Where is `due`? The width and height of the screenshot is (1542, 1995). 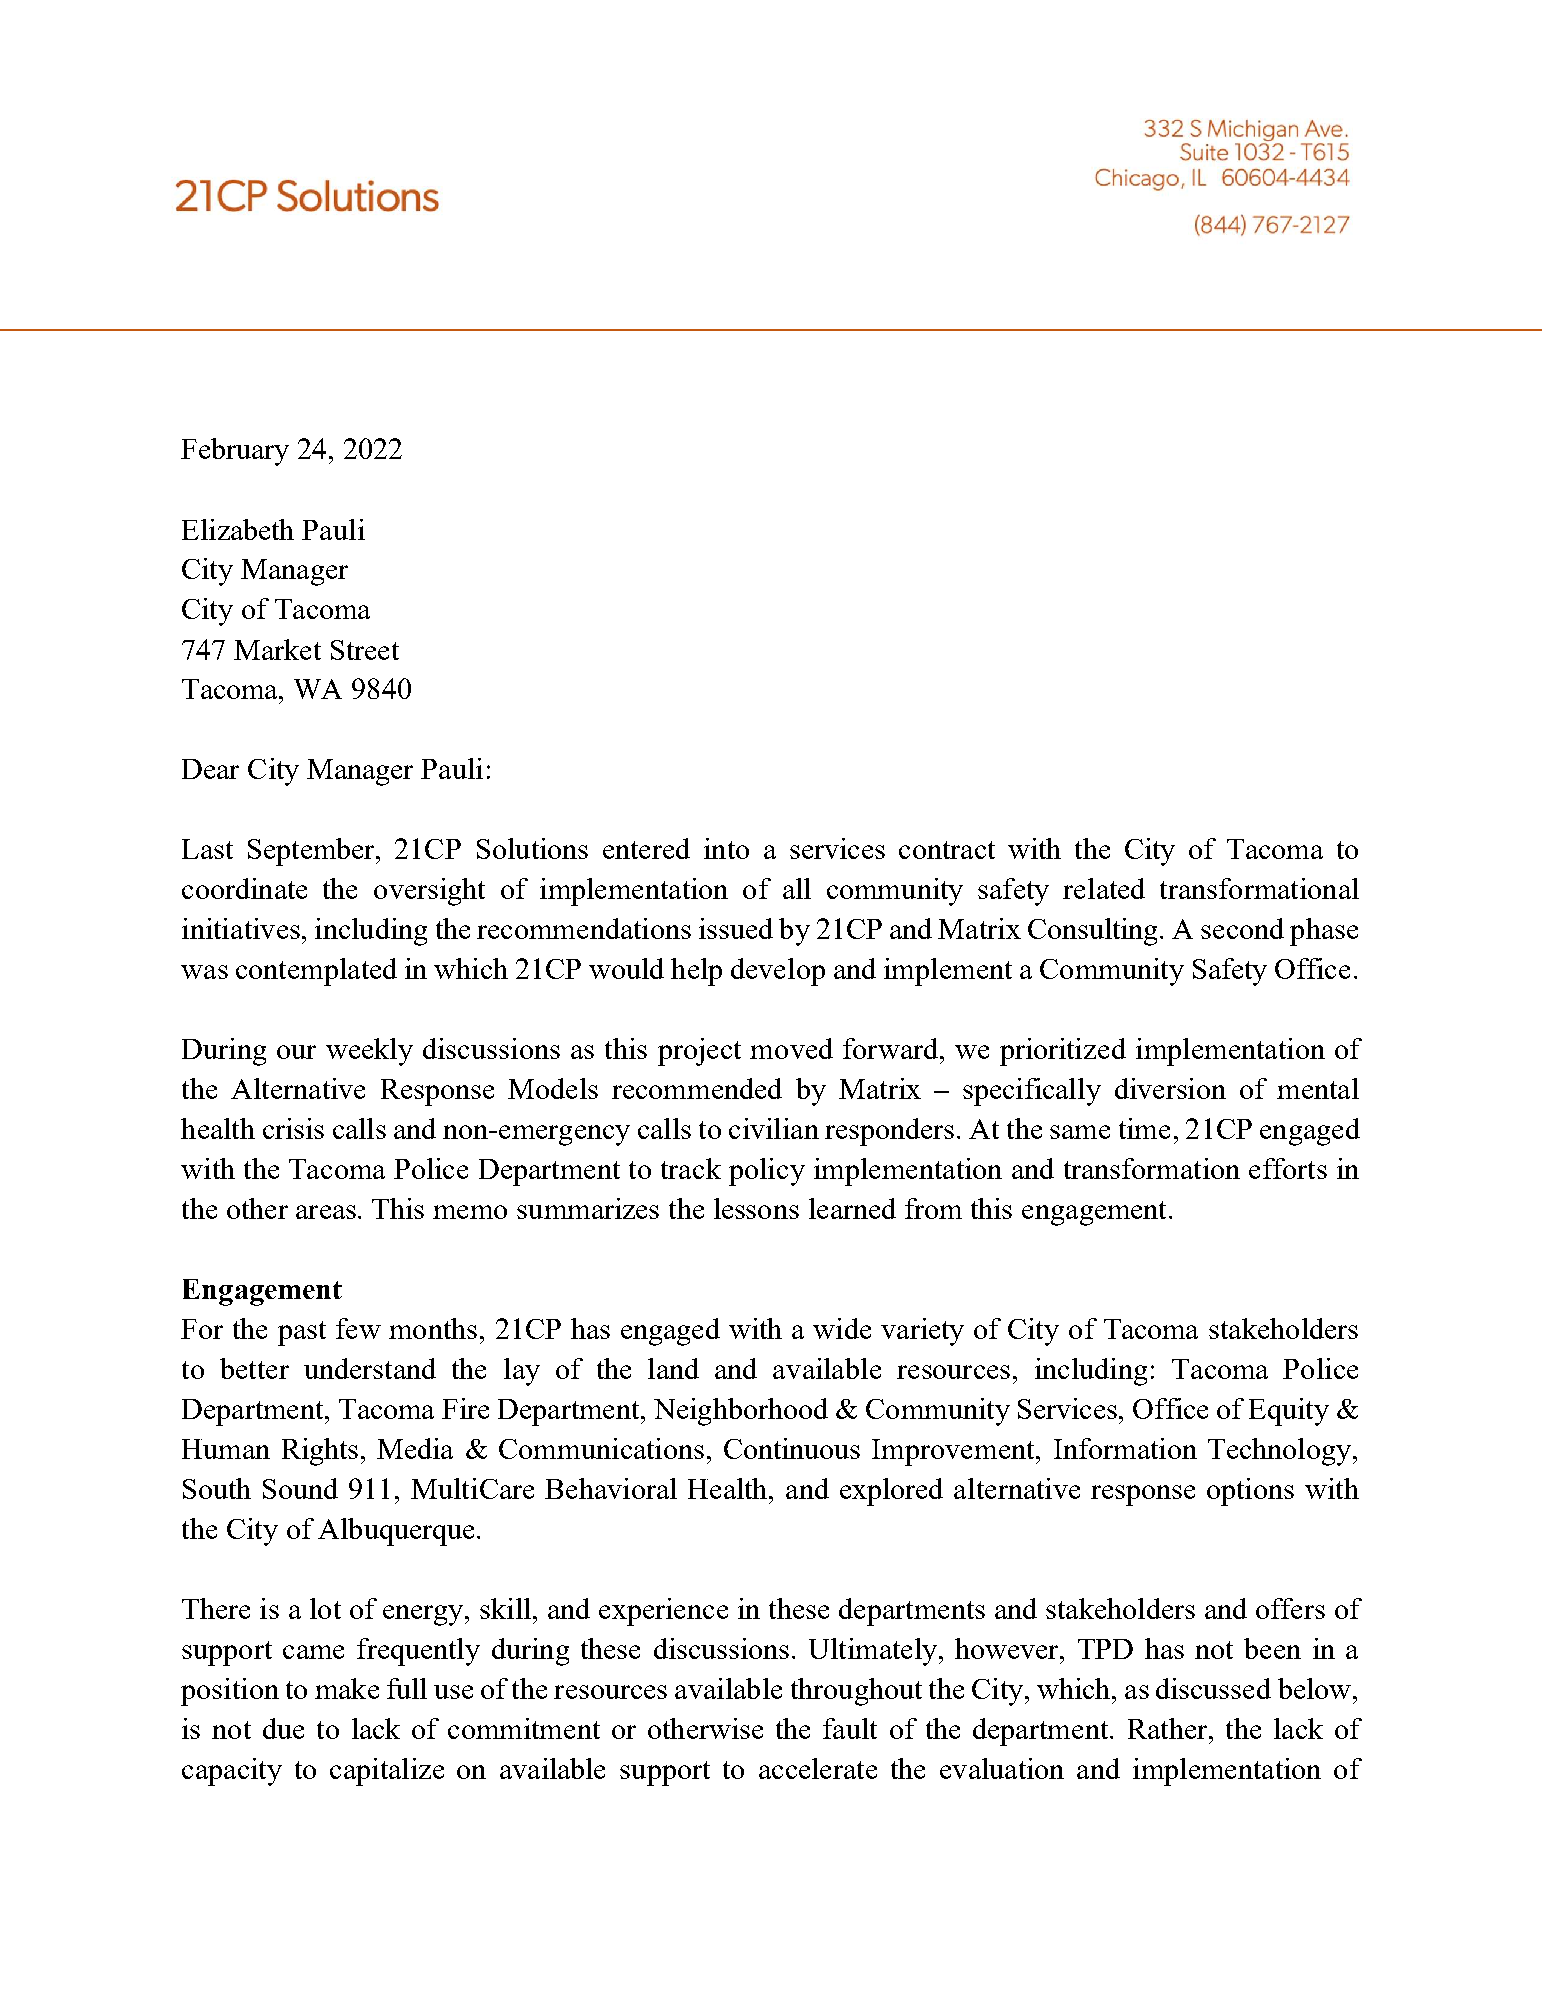
due is located at coordinates (283, 1728).
